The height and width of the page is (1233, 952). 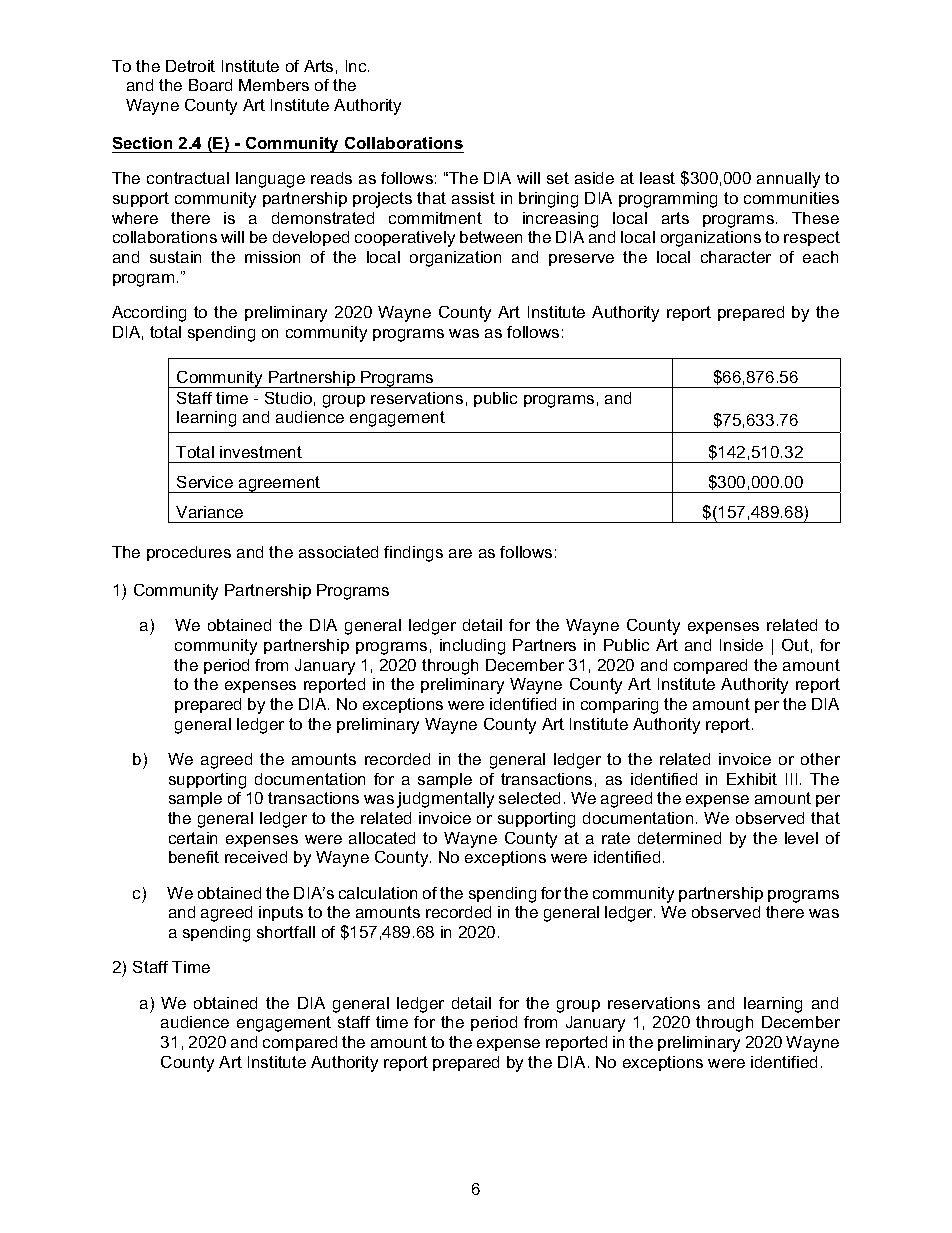 What do you see at coordinates (210, 85) in the page?
I see `Board` at bounding box center [210, 85].
